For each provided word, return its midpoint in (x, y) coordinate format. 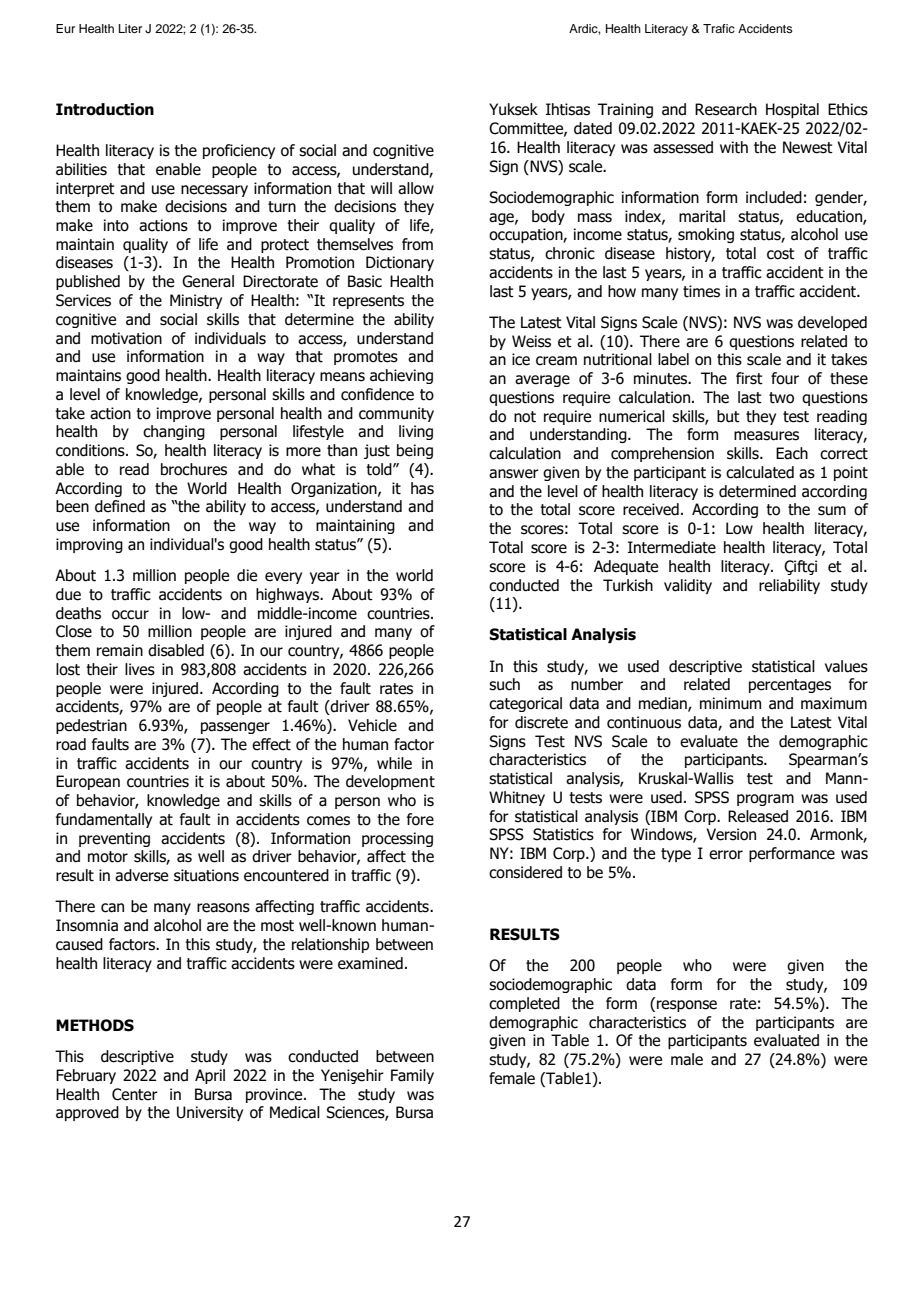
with (734, 147)
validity (688, 586)
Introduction (105, 109)
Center (135, 1094)
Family (412, 1076)
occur (130, 615)
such (504, 684)
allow (416, 188)
